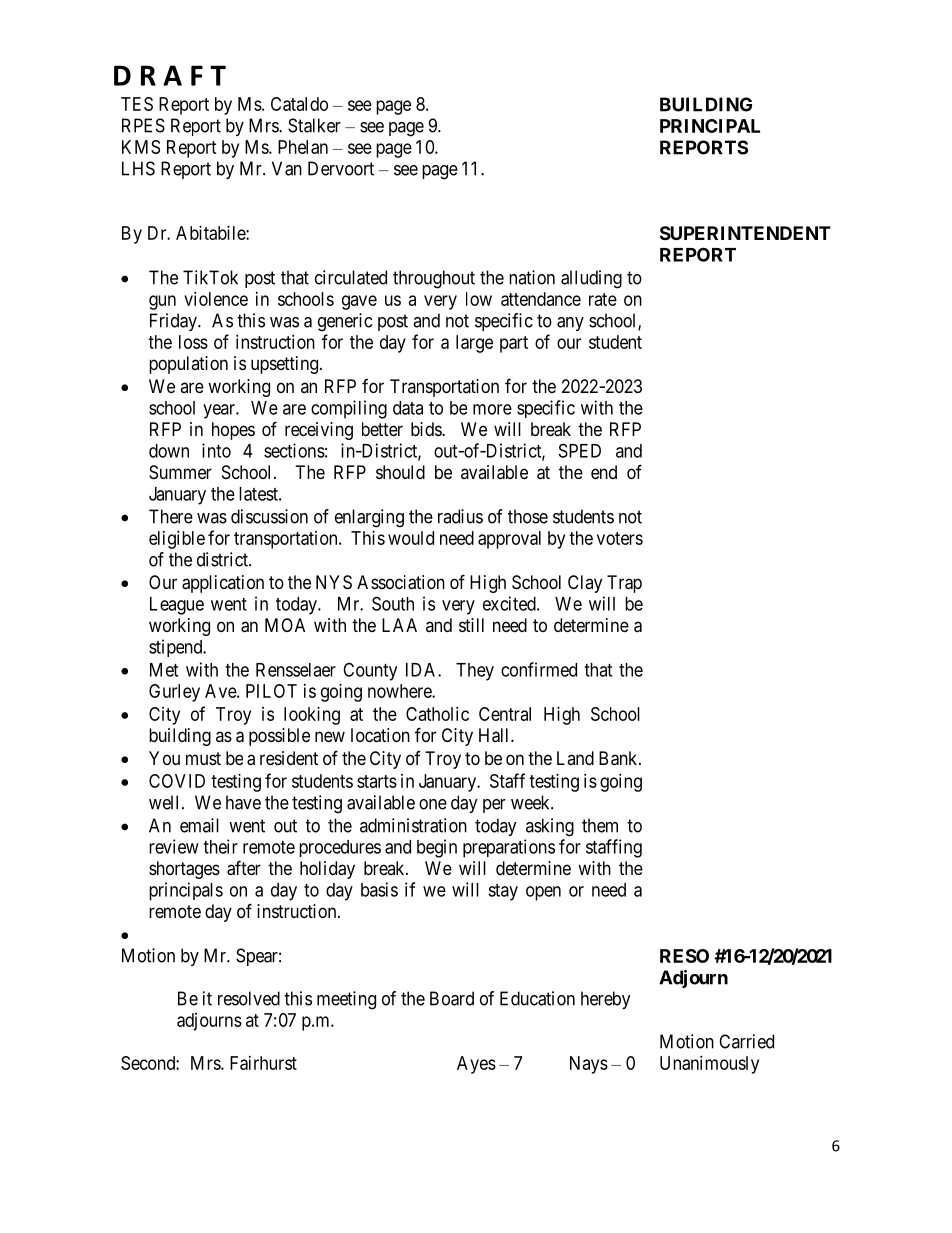 The height and width of the screenshot is (1233, 952). What do you see at coordinates (141, 147) in the screenshot?
I see `KMS` at bounding box center [141, 147].
